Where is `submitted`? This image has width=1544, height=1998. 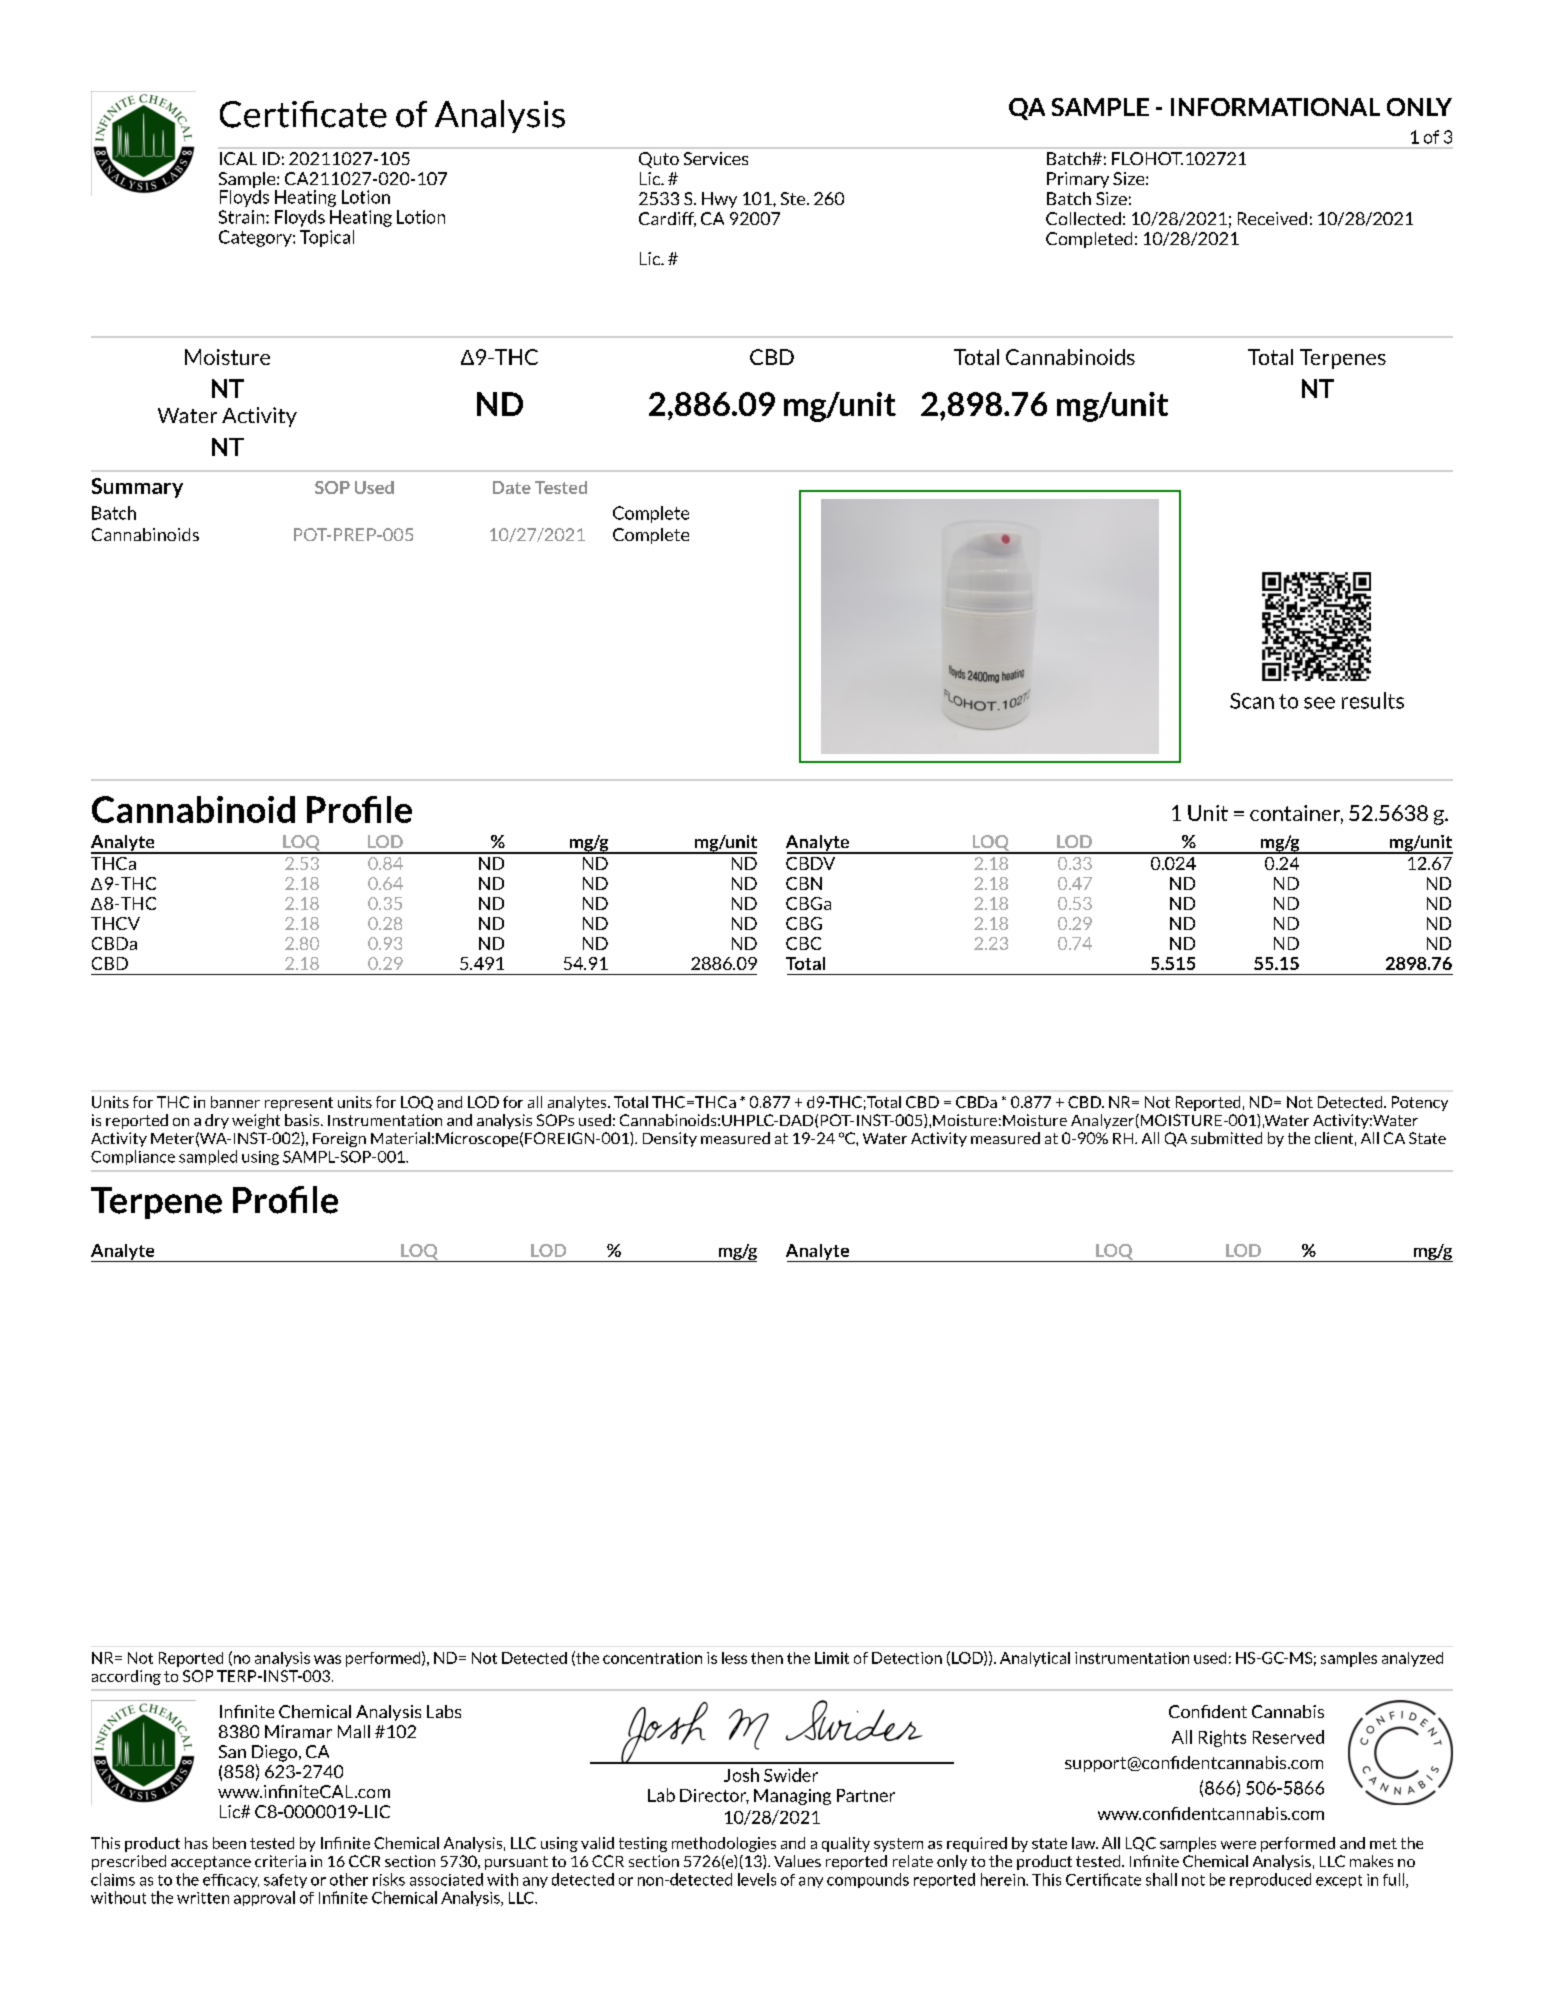
submitted is located at coordinates (1226, 1138).
